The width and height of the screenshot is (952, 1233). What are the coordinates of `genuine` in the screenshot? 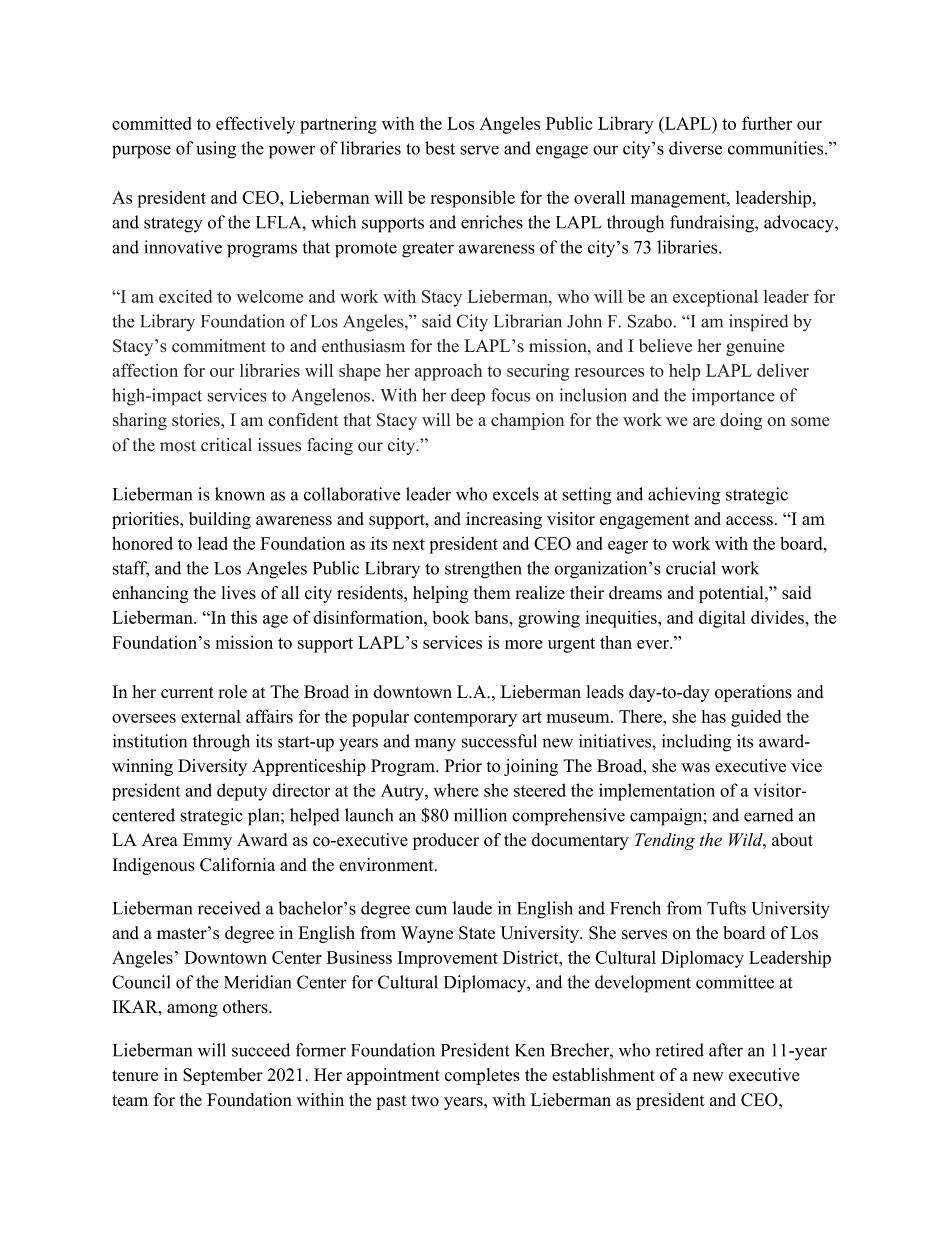 It's located at (755, 347).
